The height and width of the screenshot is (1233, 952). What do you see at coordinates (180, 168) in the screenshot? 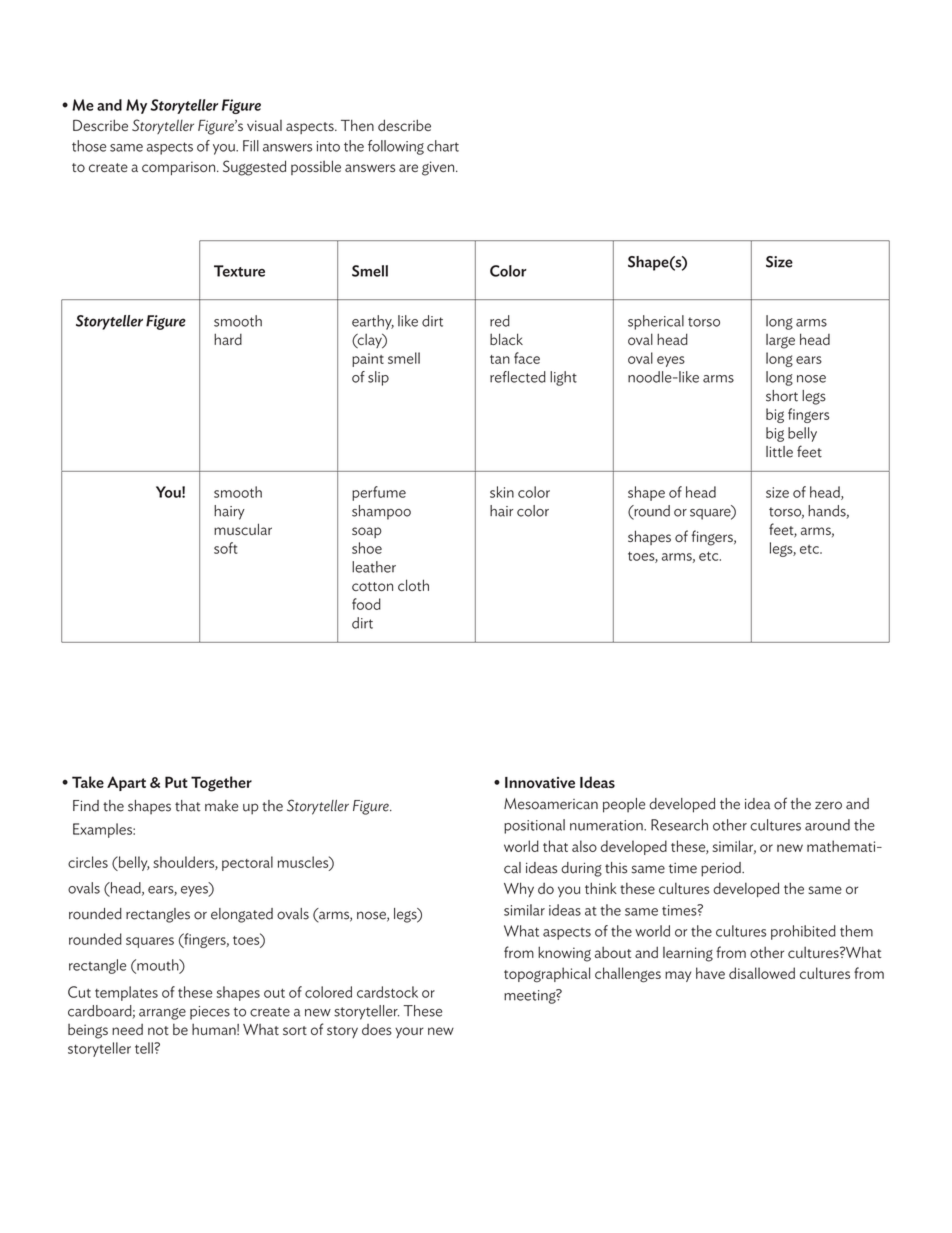
I see `comparison` at bounding box center [180, 168].
